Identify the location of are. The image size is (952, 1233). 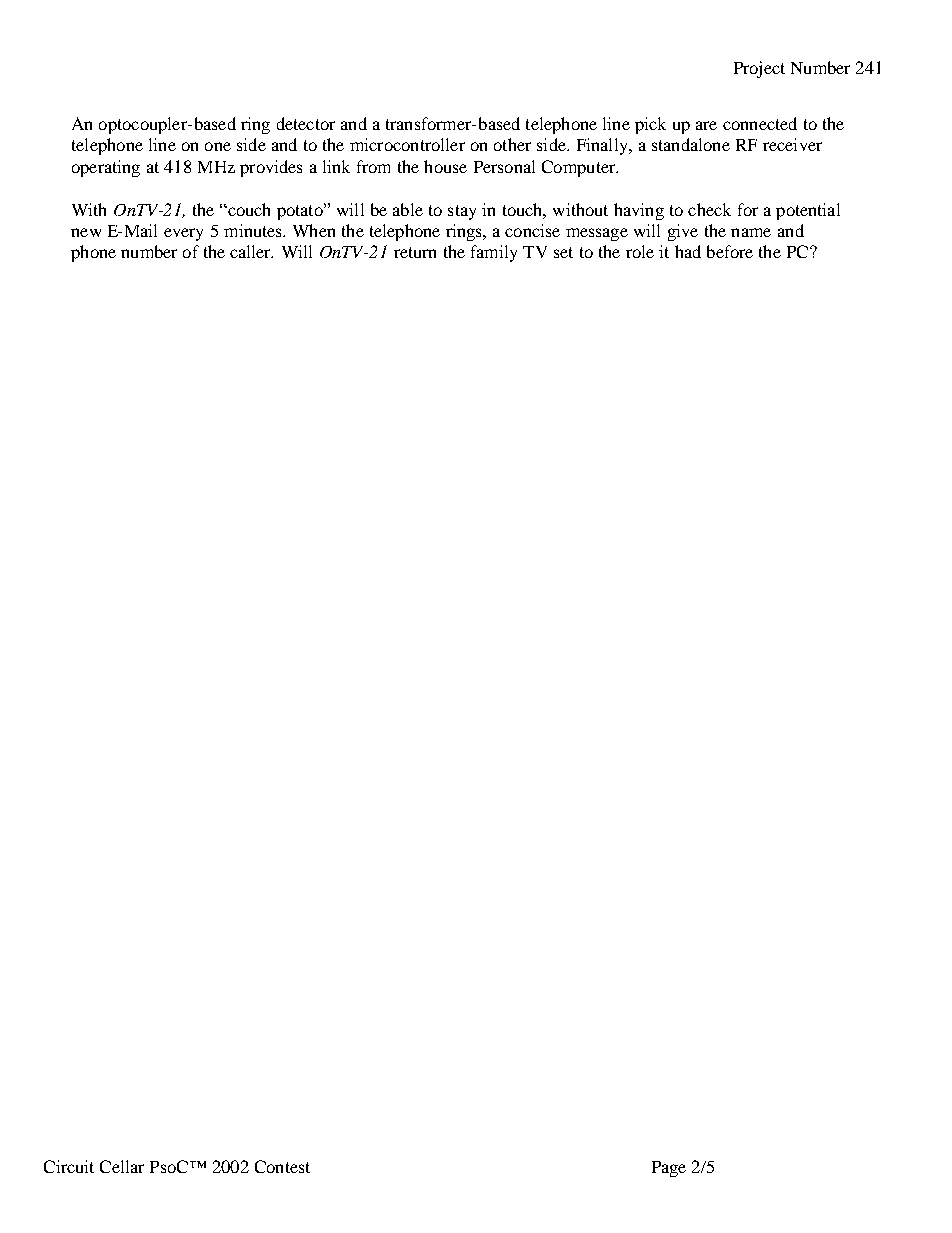
(706, 125).
